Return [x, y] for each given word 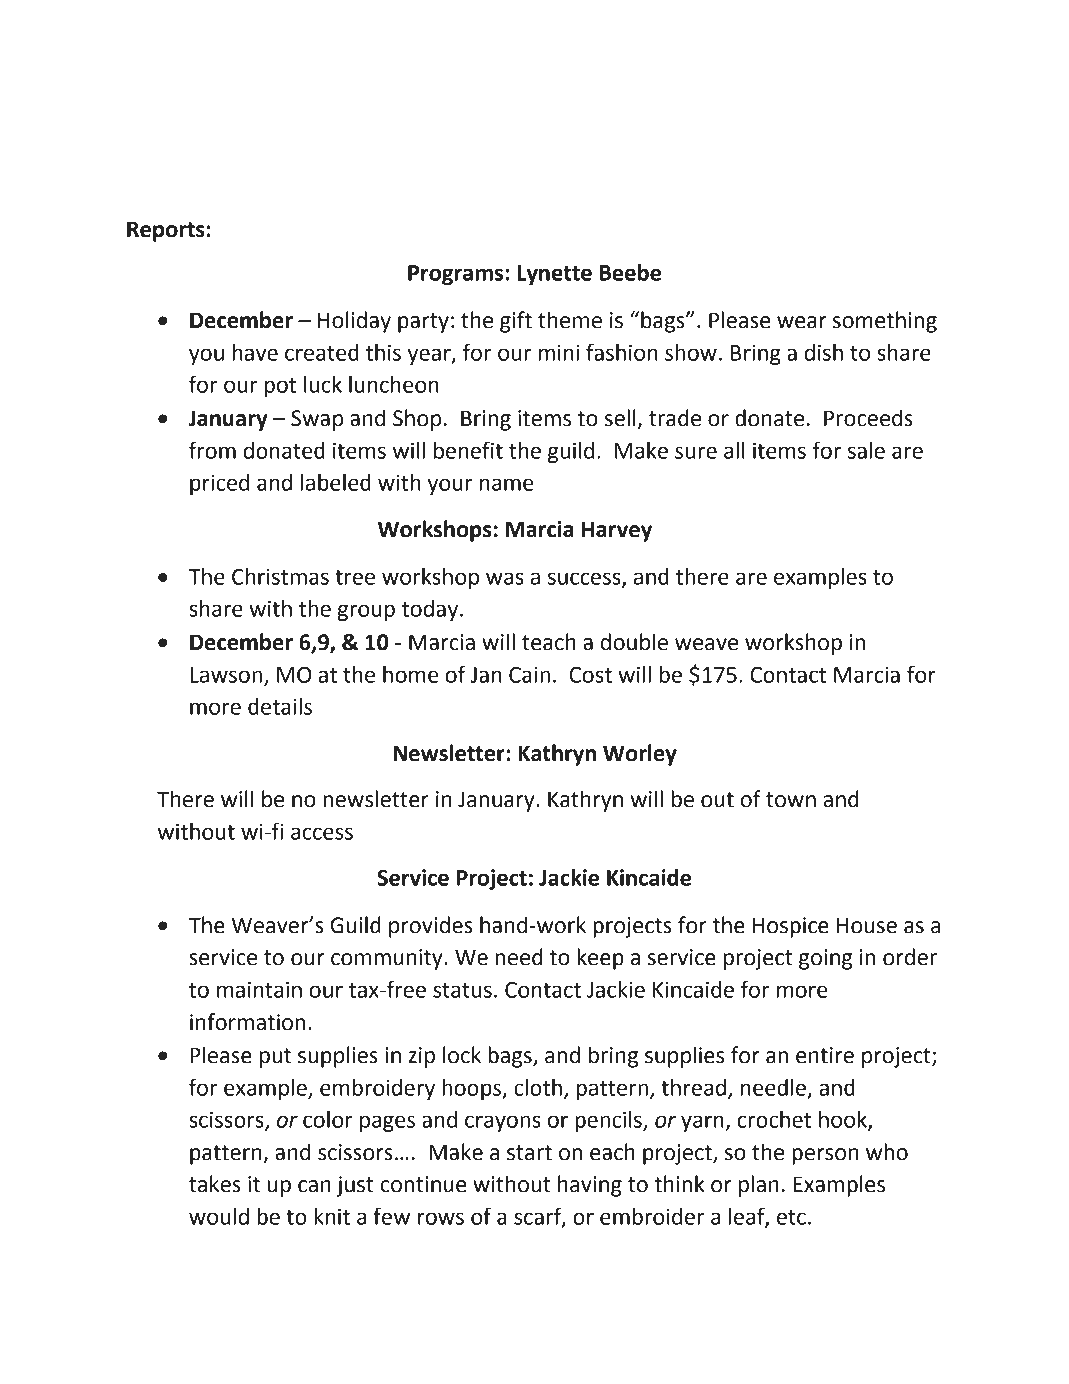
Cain [529, 674]
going [825, 959]
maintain [259, 989]
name [507, 484]
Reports [166, 231]
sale [866, 450]
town [791, 800]
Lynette [554, 275]
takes [215, 1184]
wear [801, 322]
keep [601, 959]
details [280, 706]
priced [219, 484]
